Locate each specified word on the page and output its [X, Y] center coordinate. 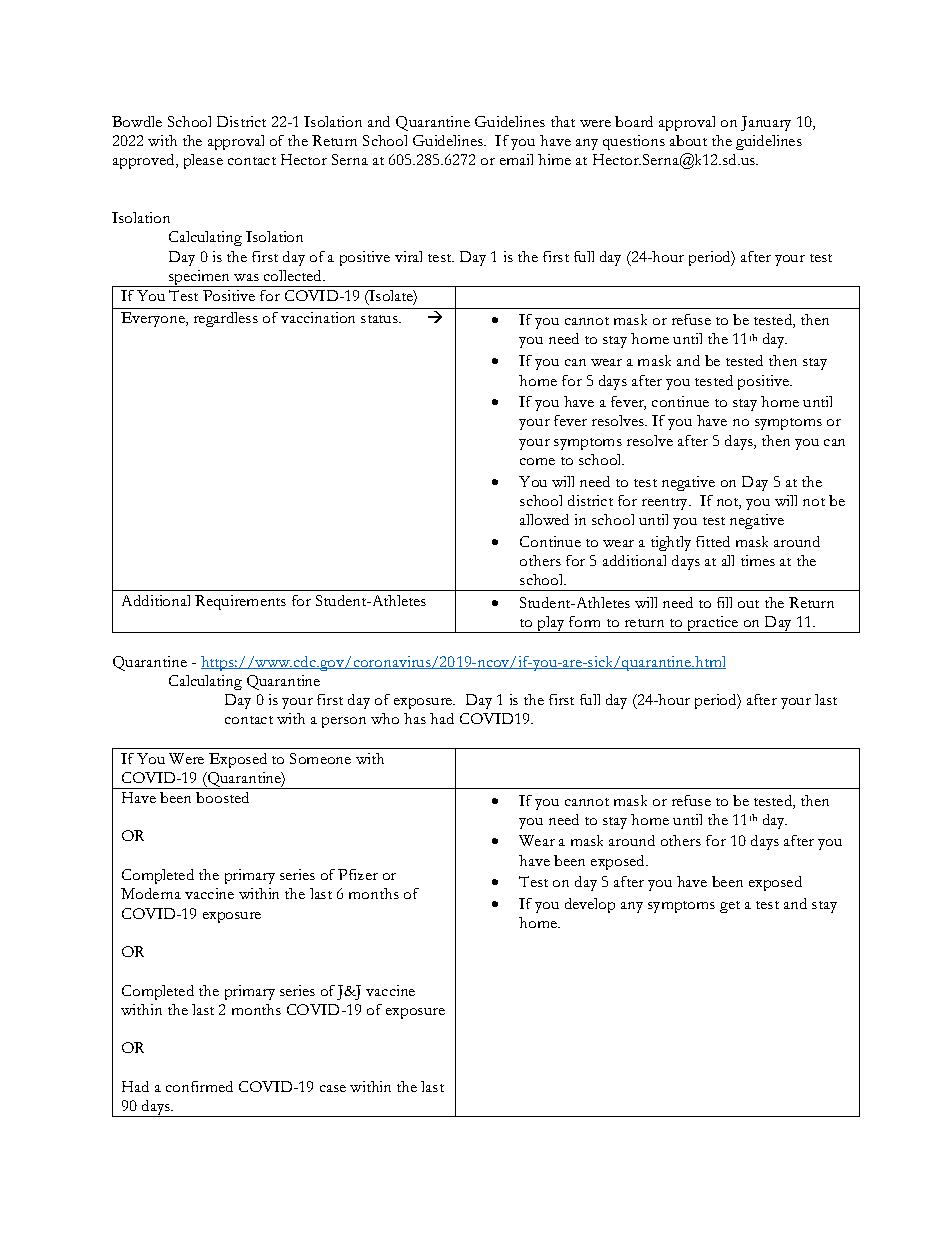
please [203, 161]
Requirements [240, 602]
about [688, 140]
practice [713, 624]
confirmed [199, 1086]
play [551, 624]
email [516, 159]
